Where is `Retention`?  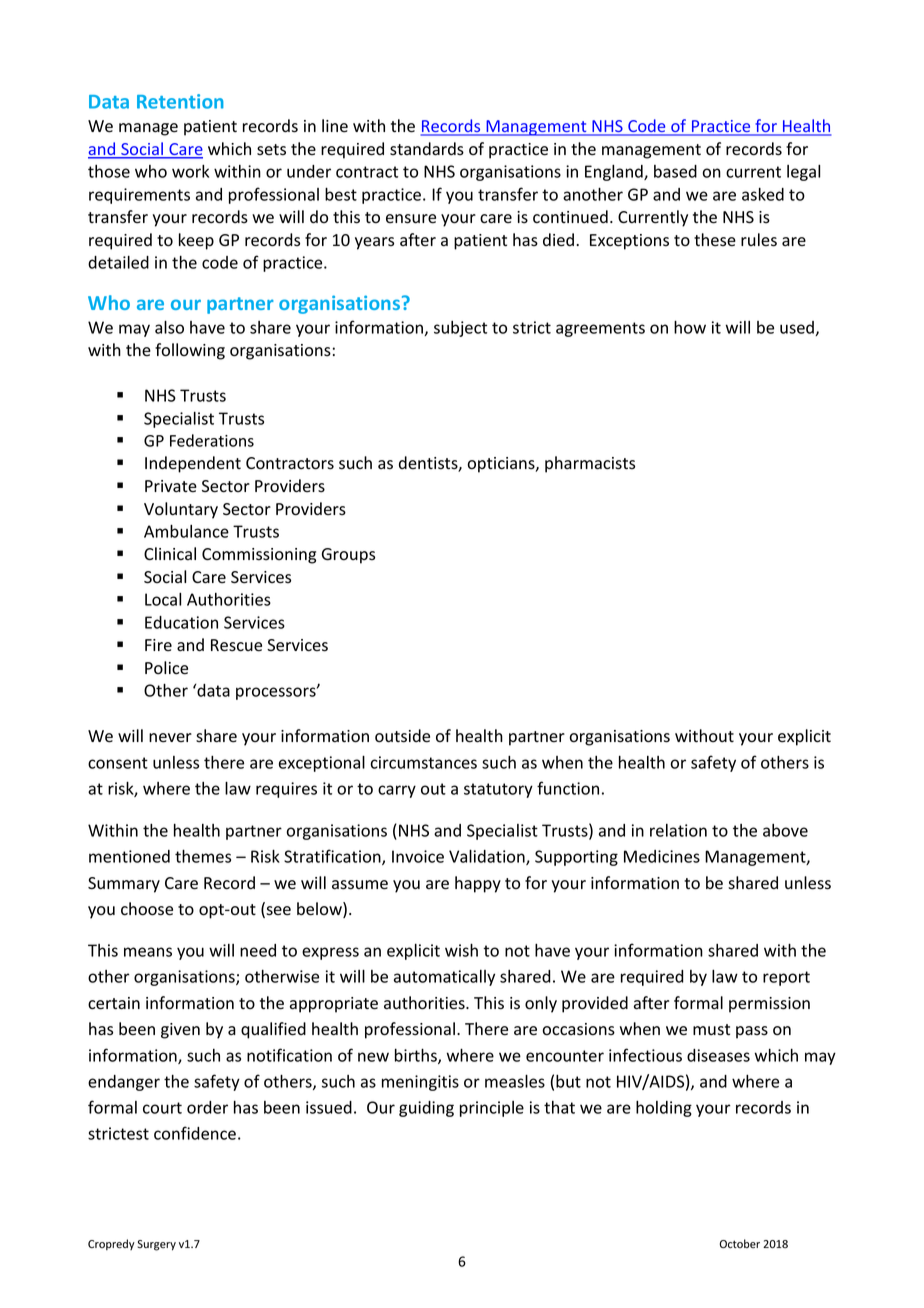
Retention is located at coordinates (180, 101).
